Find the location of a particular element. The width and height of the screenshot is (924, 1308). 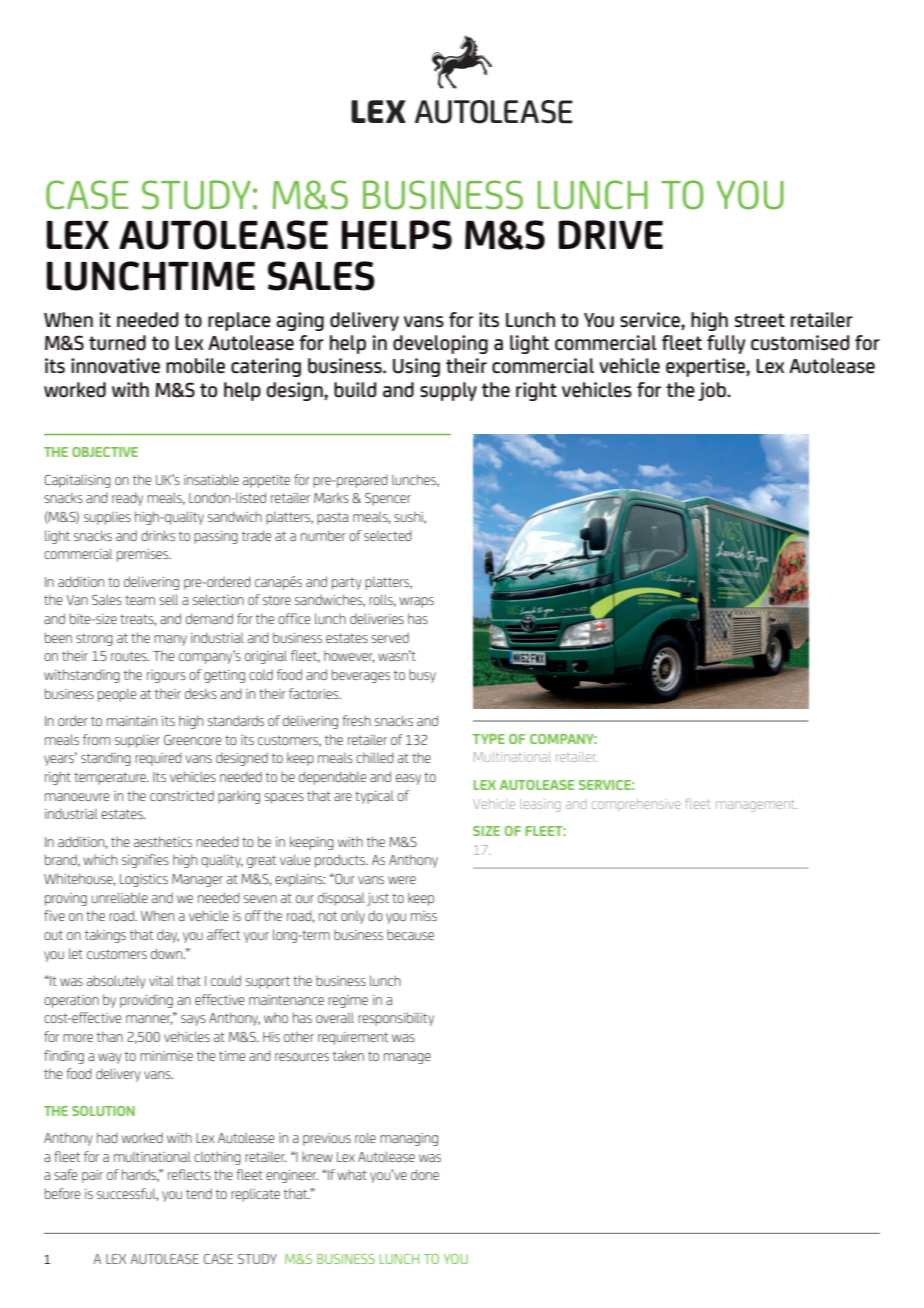

job is located at coordinates (713, 391).
